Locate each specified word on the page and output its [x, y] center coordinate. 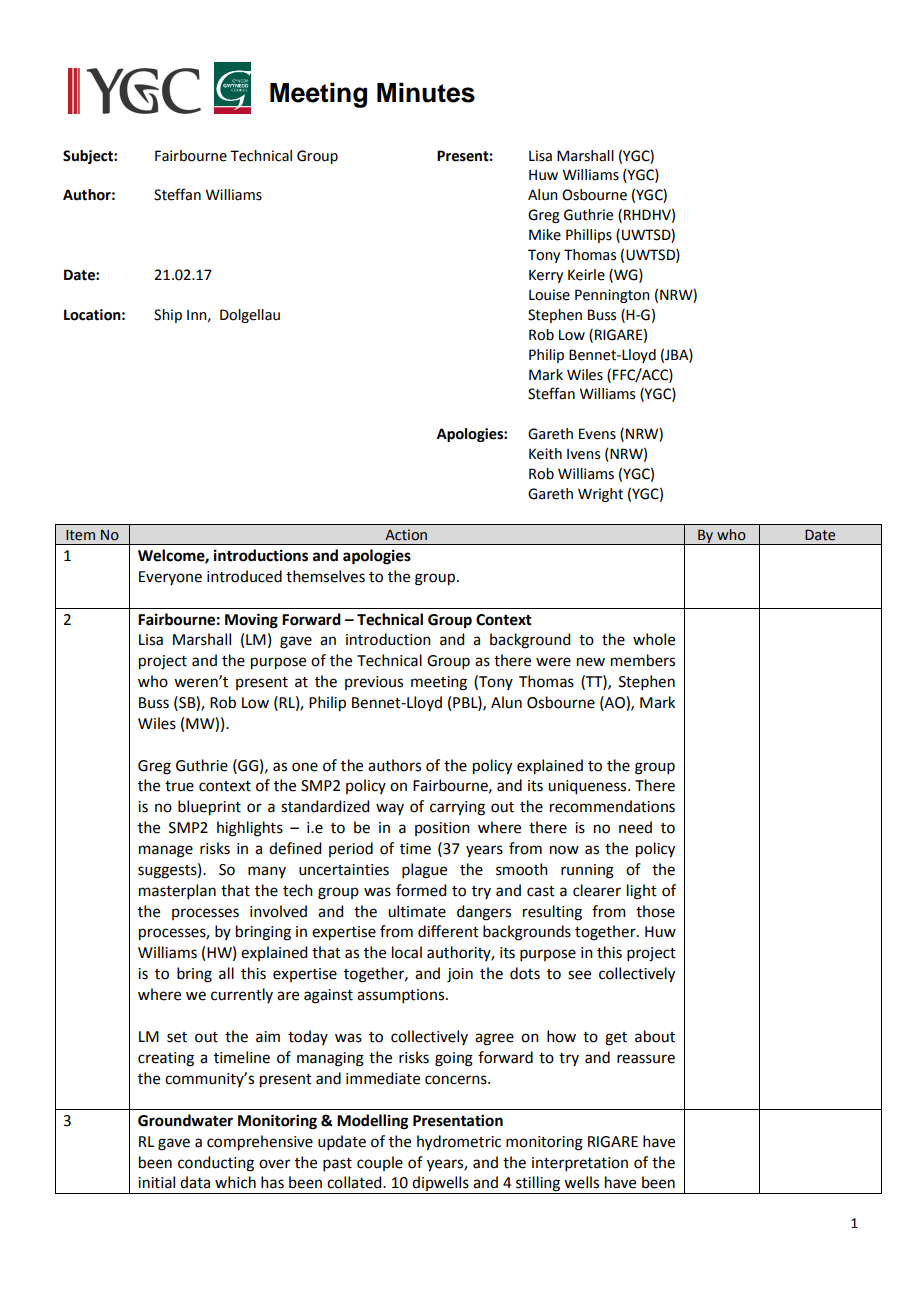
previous [374, 683]
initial [156, 1182]
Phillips [589, 236]
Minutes [426, 92]
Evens [597, 434]
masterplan [177, 891]
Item [80, 535]
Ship [168, 316]
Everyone [170, 578]
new [591, 662]
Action [406, 535]
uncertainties [344, 870]
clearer [597, 890]
